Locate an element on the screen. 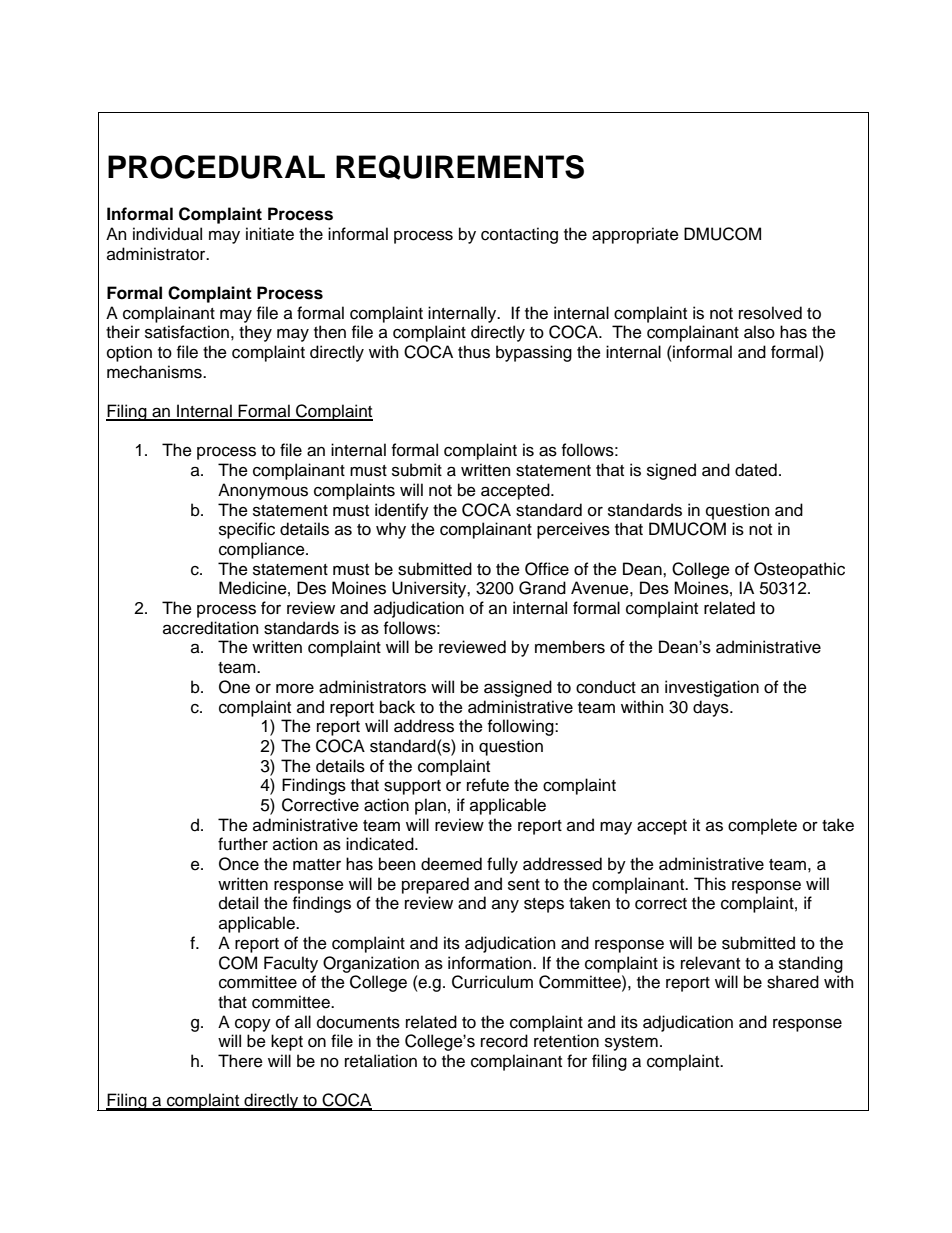  REQUIREMENTS is located at coordinates (460, 167).
